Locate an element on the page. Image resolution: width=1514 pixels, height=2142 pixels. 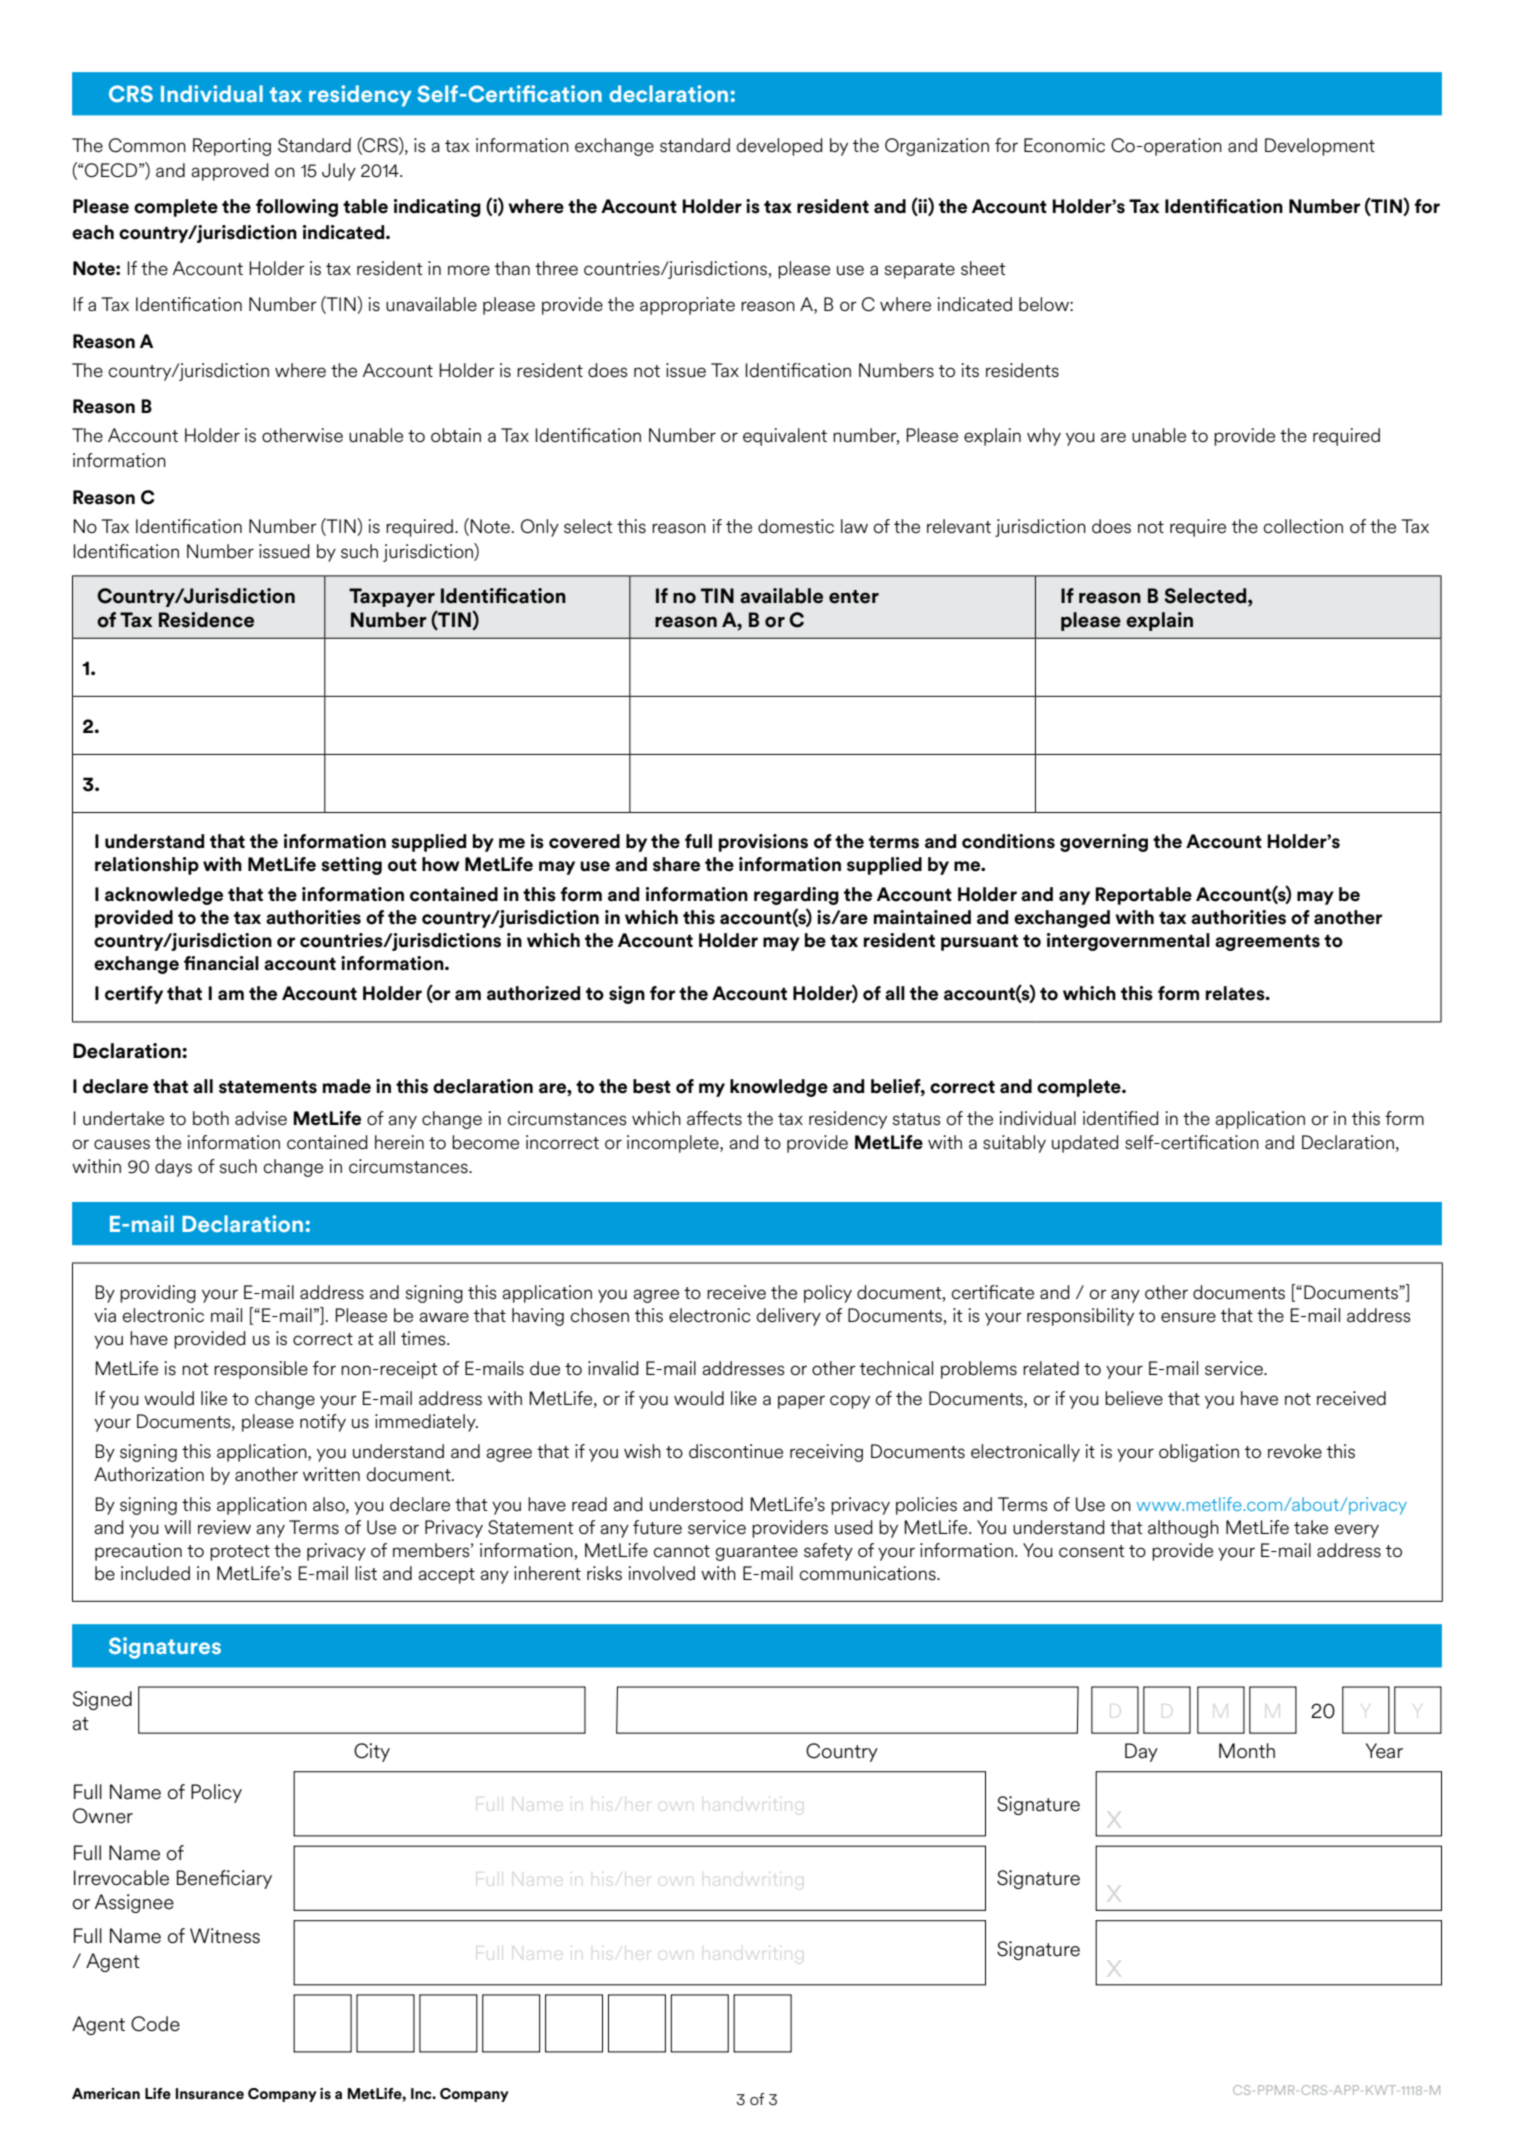
advise is located at coordinates (261, 1118).
